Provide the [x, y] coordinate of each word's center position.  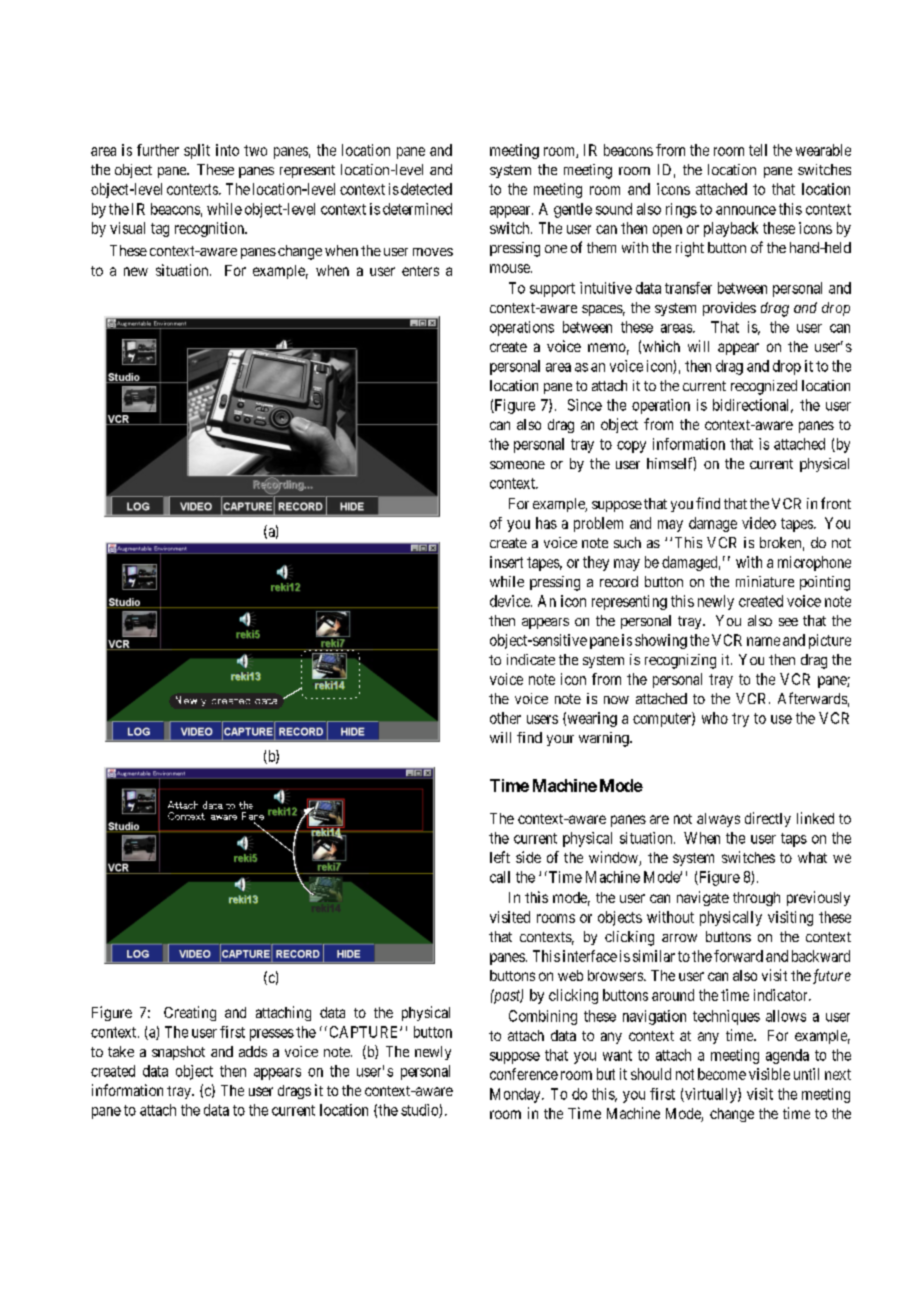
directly [768, 819]
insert [506, 562]
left [500, 857]
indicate [531, 659]
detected [426, 189]
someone [517, 465]
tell [758, 150]
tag [160, 230]
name [763, 641]
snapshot [178, 1053]
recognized [764, 387]
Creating [190, 1013]
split [197, 151]
